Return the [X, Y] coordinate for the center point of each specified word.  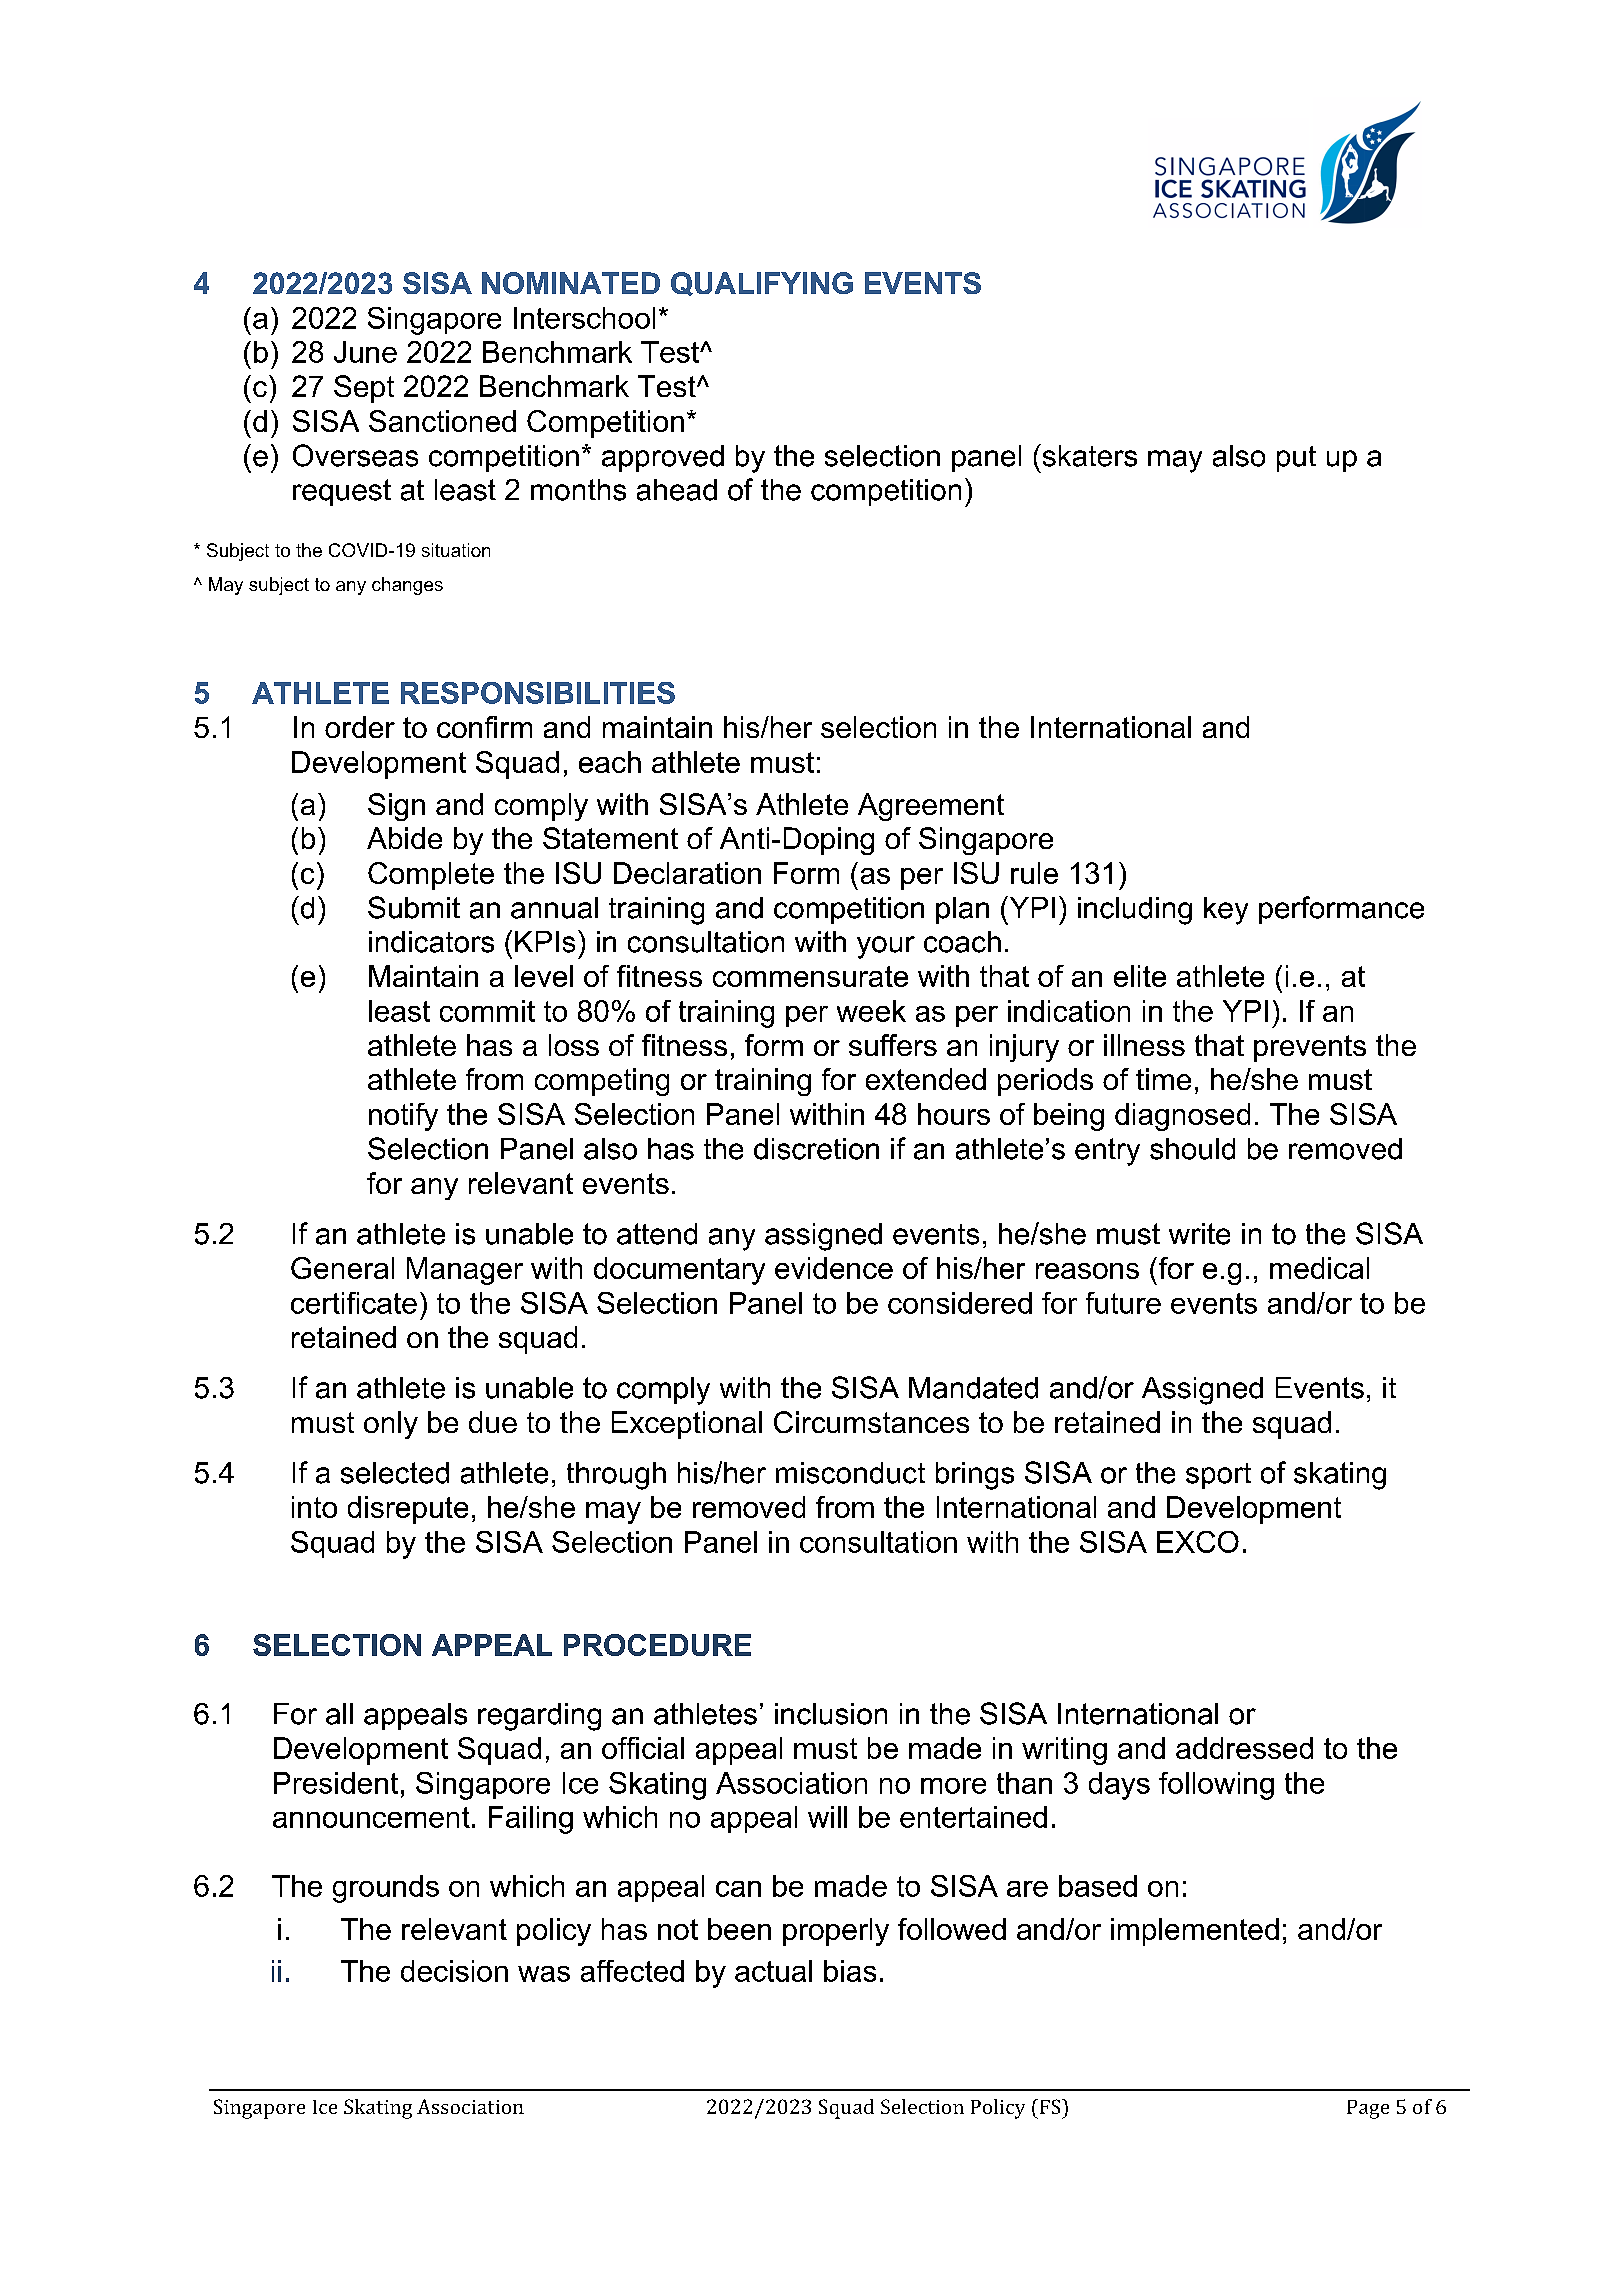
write [1199, 1234]
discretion [816, 1149]
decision [454, 1971]
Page [1368, 2109]
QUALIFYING [762, 284]
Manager [465, 1271]
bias [850, 1971]
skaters [1088, 455]
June [365, 352]
